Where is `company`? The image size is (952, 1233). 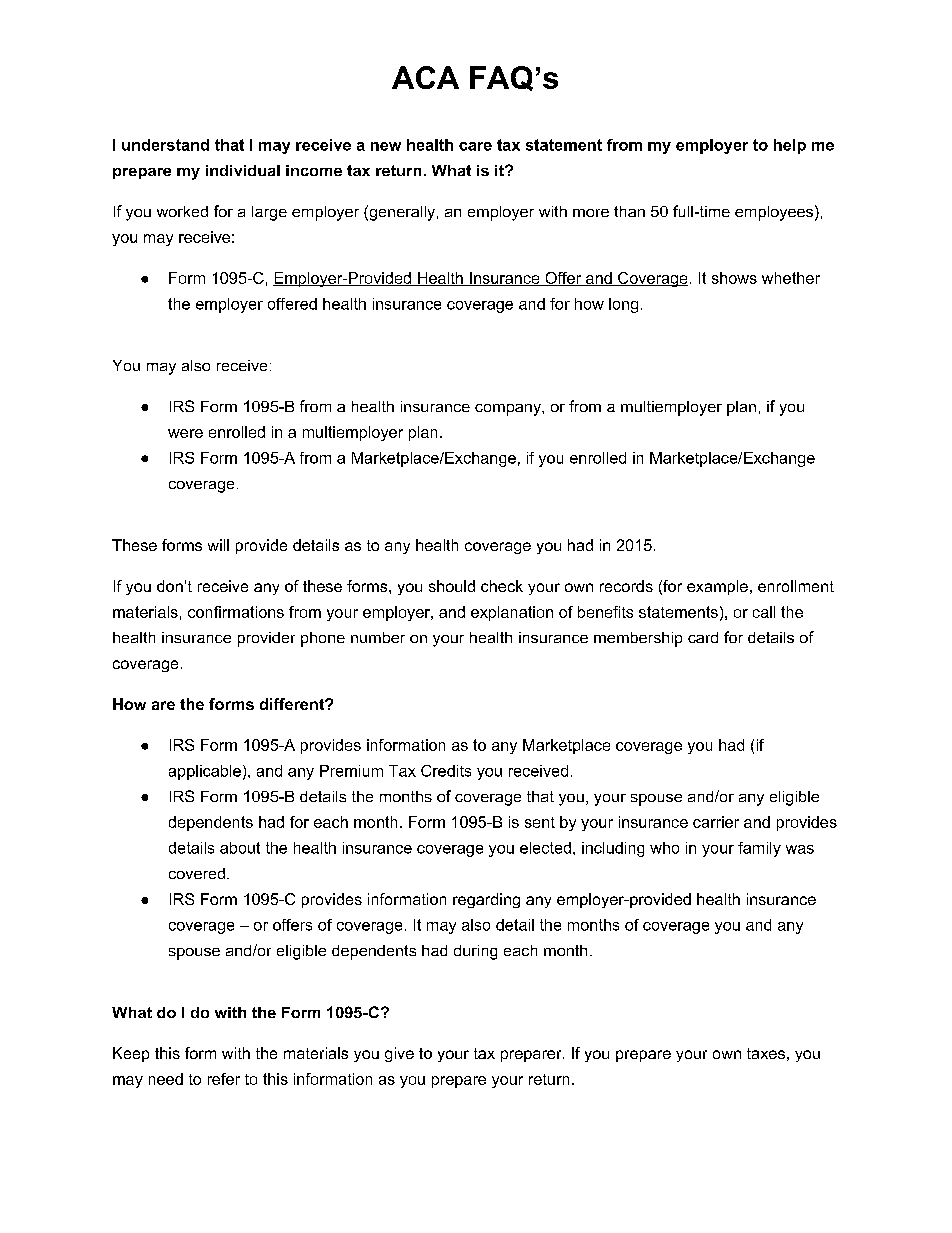 company is located at coordinates (509, 410).
